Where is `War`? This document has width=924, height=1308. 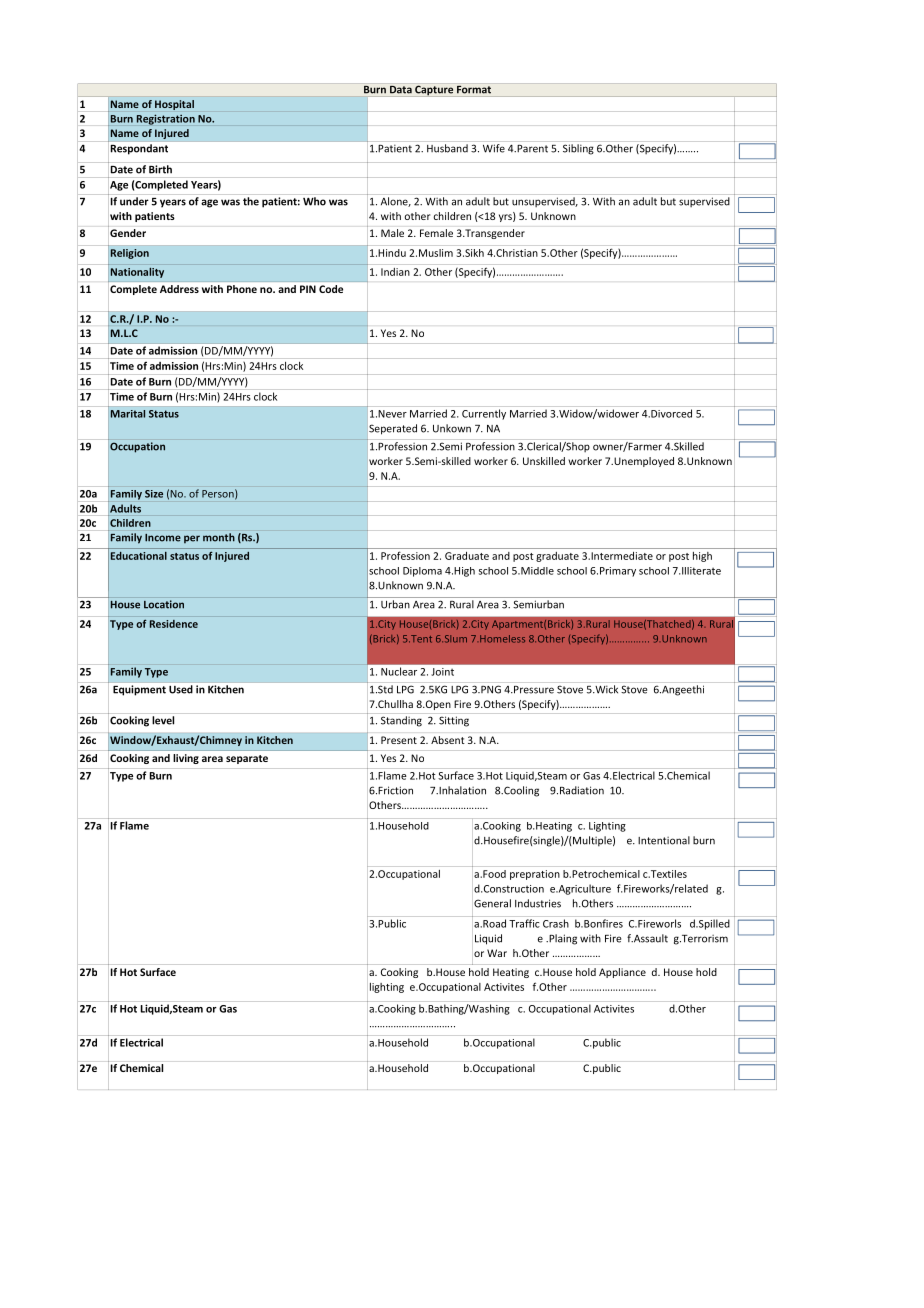
War is located at coordinates (497, 953).
